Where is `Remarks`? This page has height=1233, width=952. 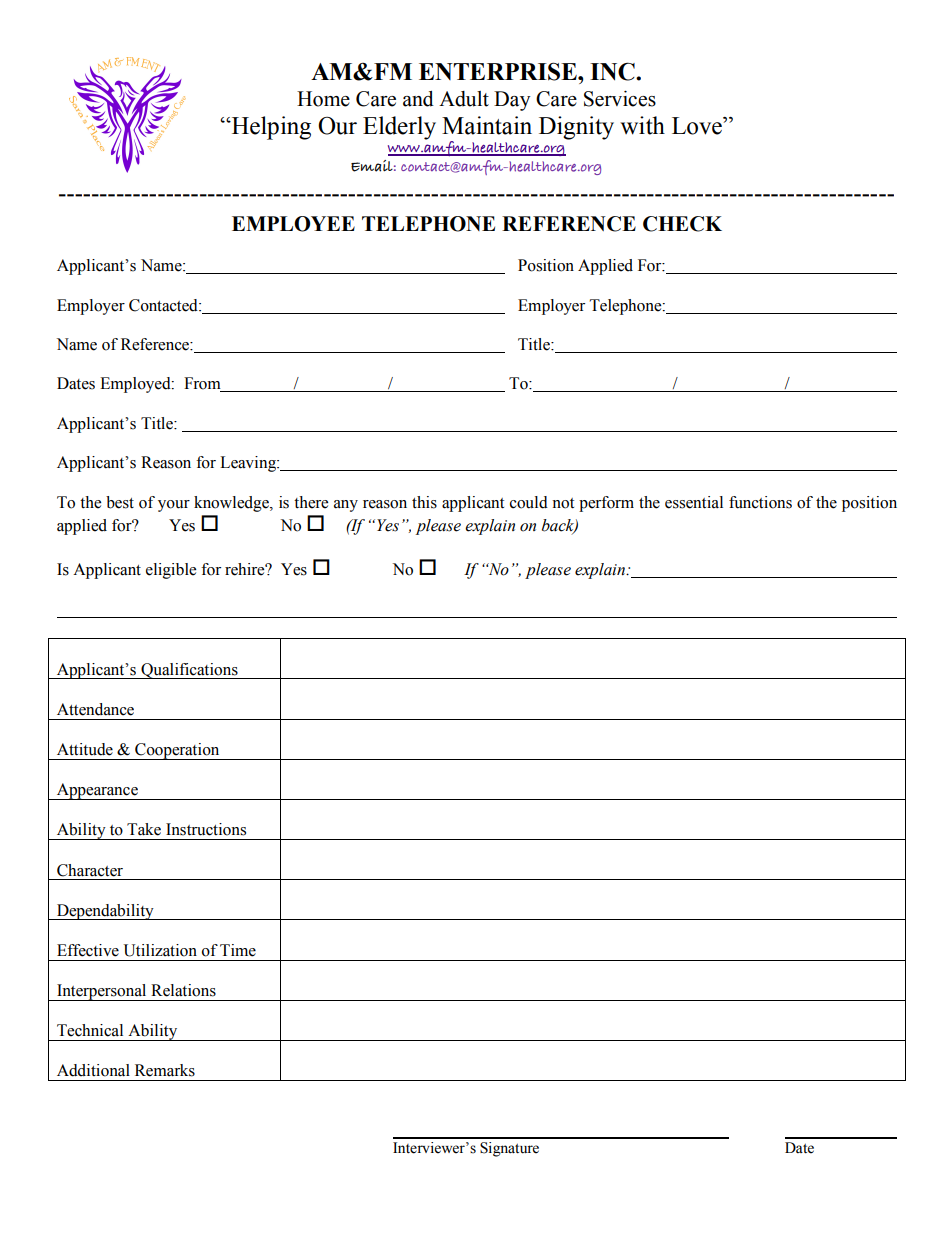 Remarks is located at coordinates (165, 1070).
